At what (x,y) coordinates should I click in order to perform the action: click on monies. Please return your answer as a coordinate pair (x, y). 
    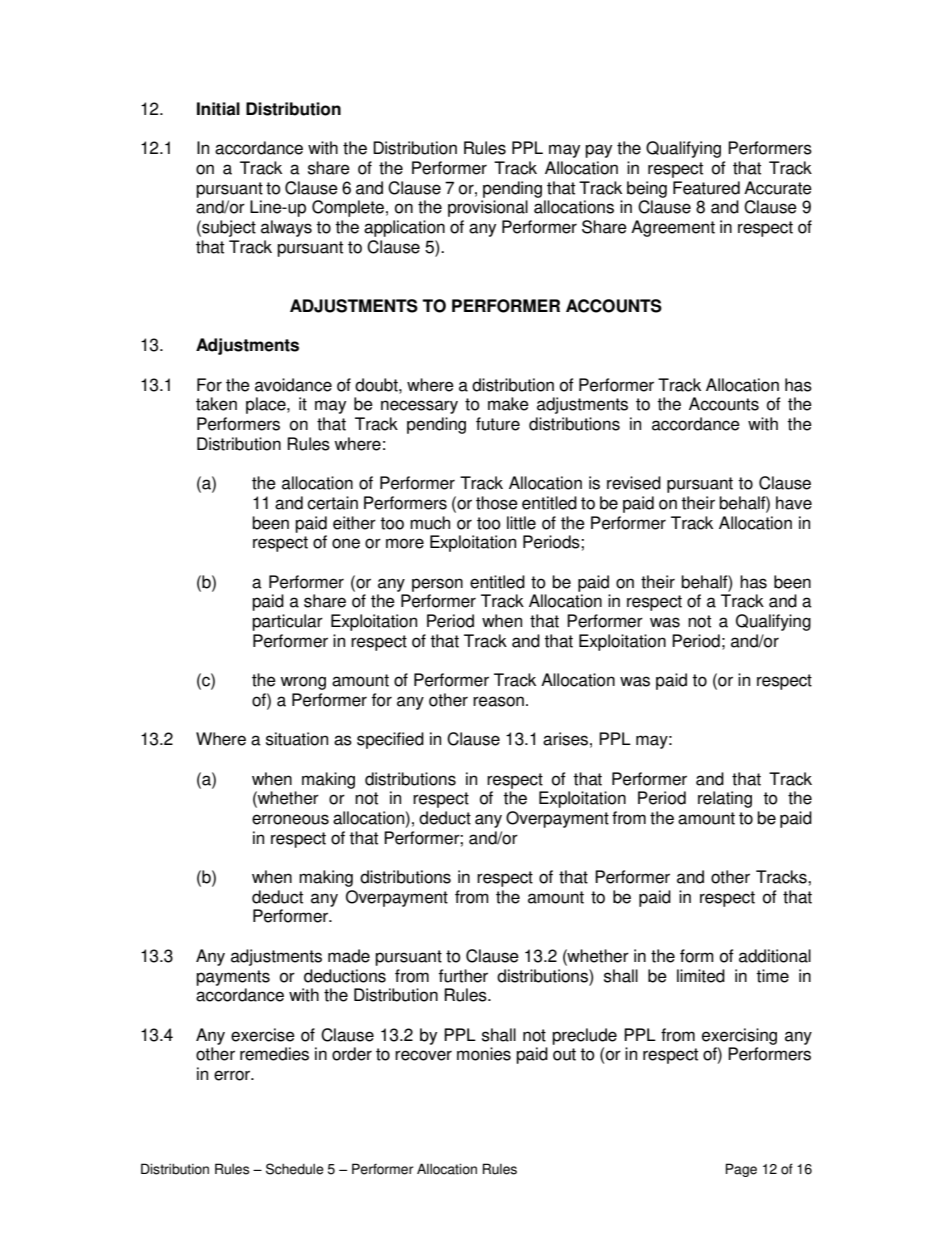
    Looking at the image, I should click on (484, 1054).
